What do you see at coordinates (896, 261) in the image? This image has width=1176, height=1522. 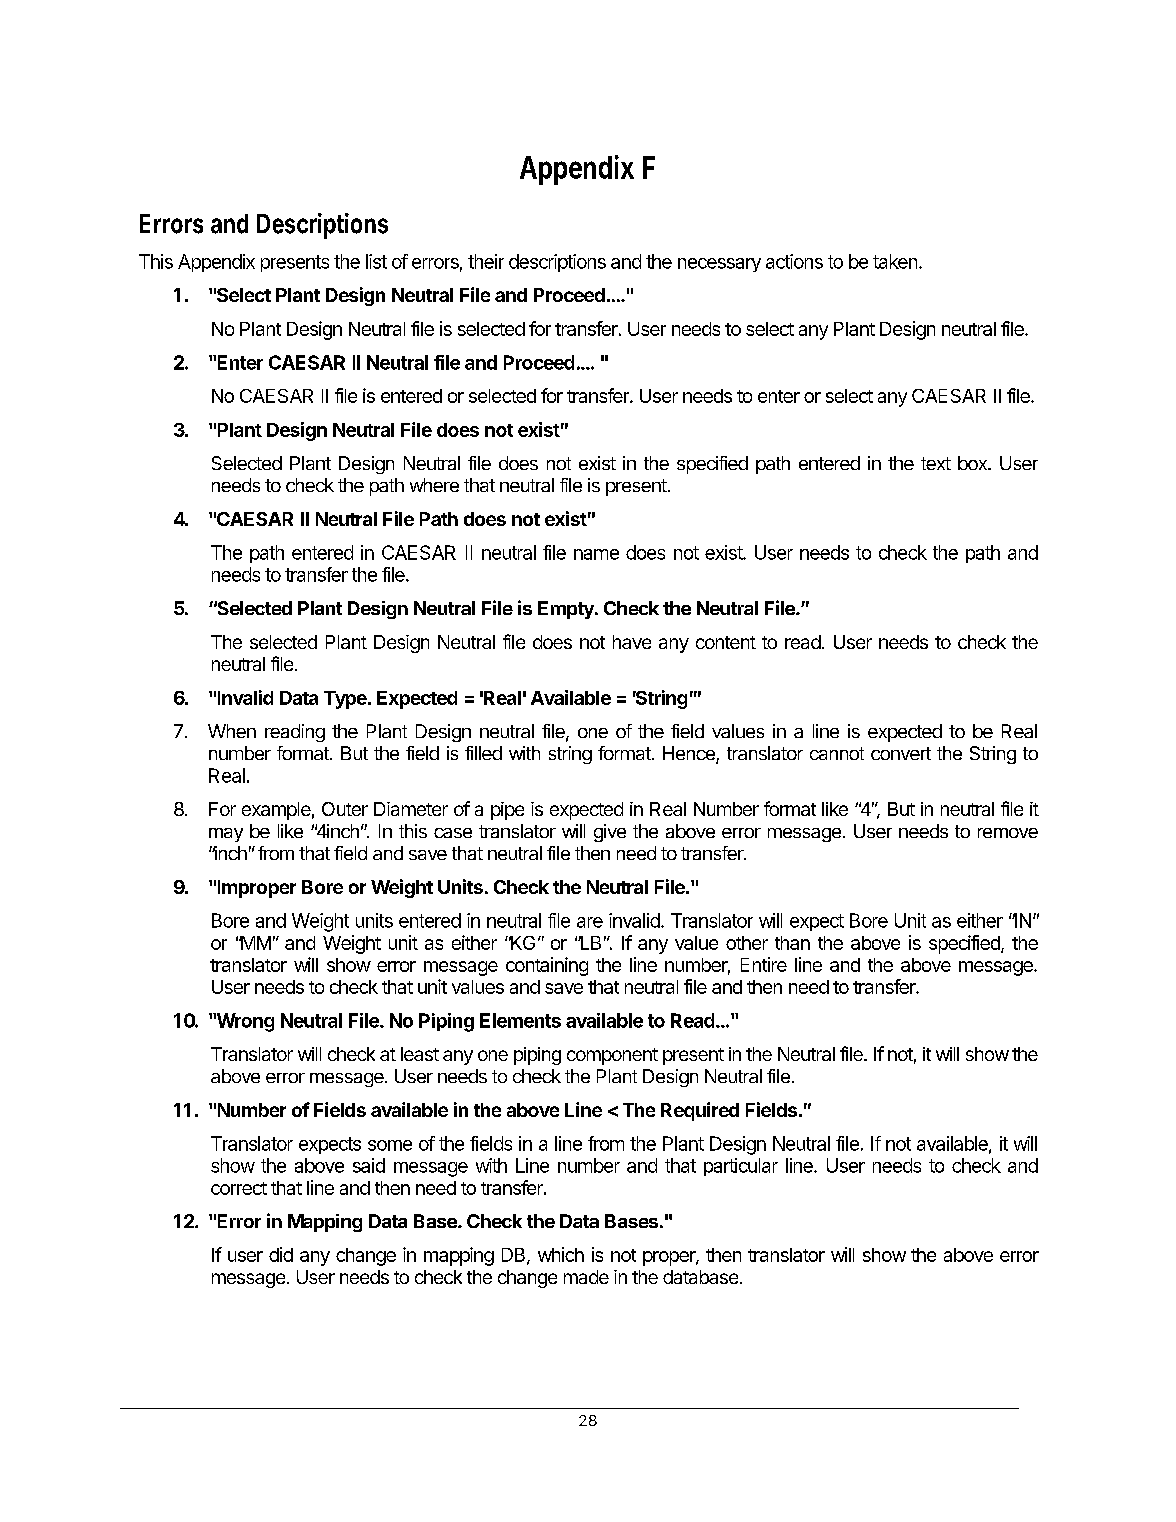 I see `taken` at bounding box center [896, 261].
